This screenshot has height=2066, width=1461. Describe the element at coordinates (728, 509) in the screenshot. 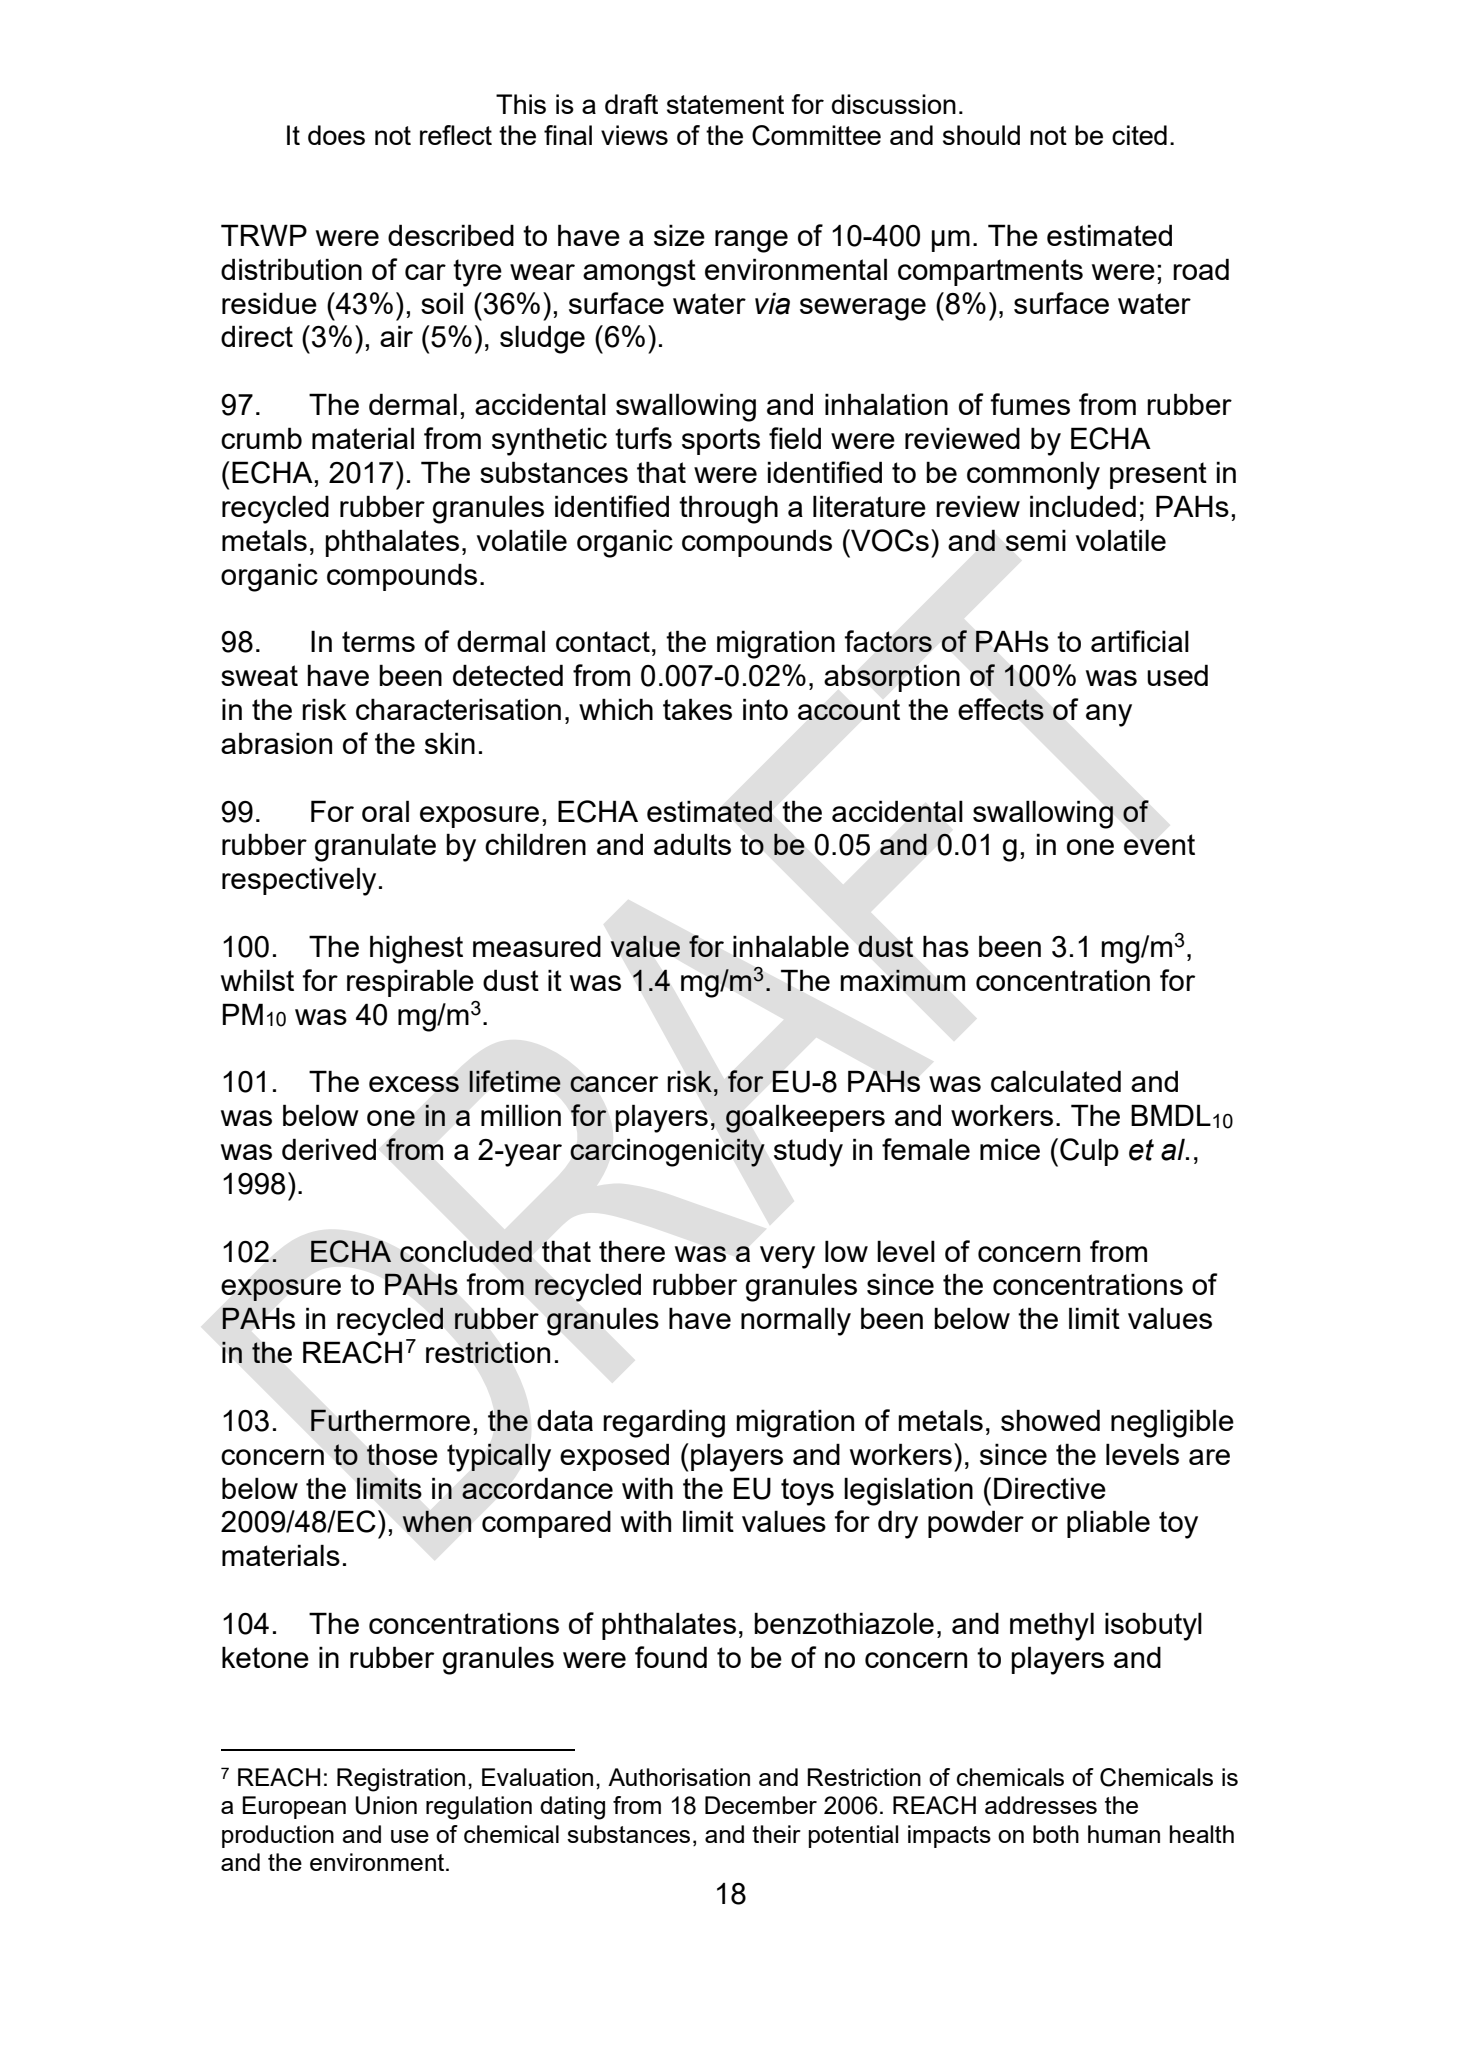

I see `through` at that location.
